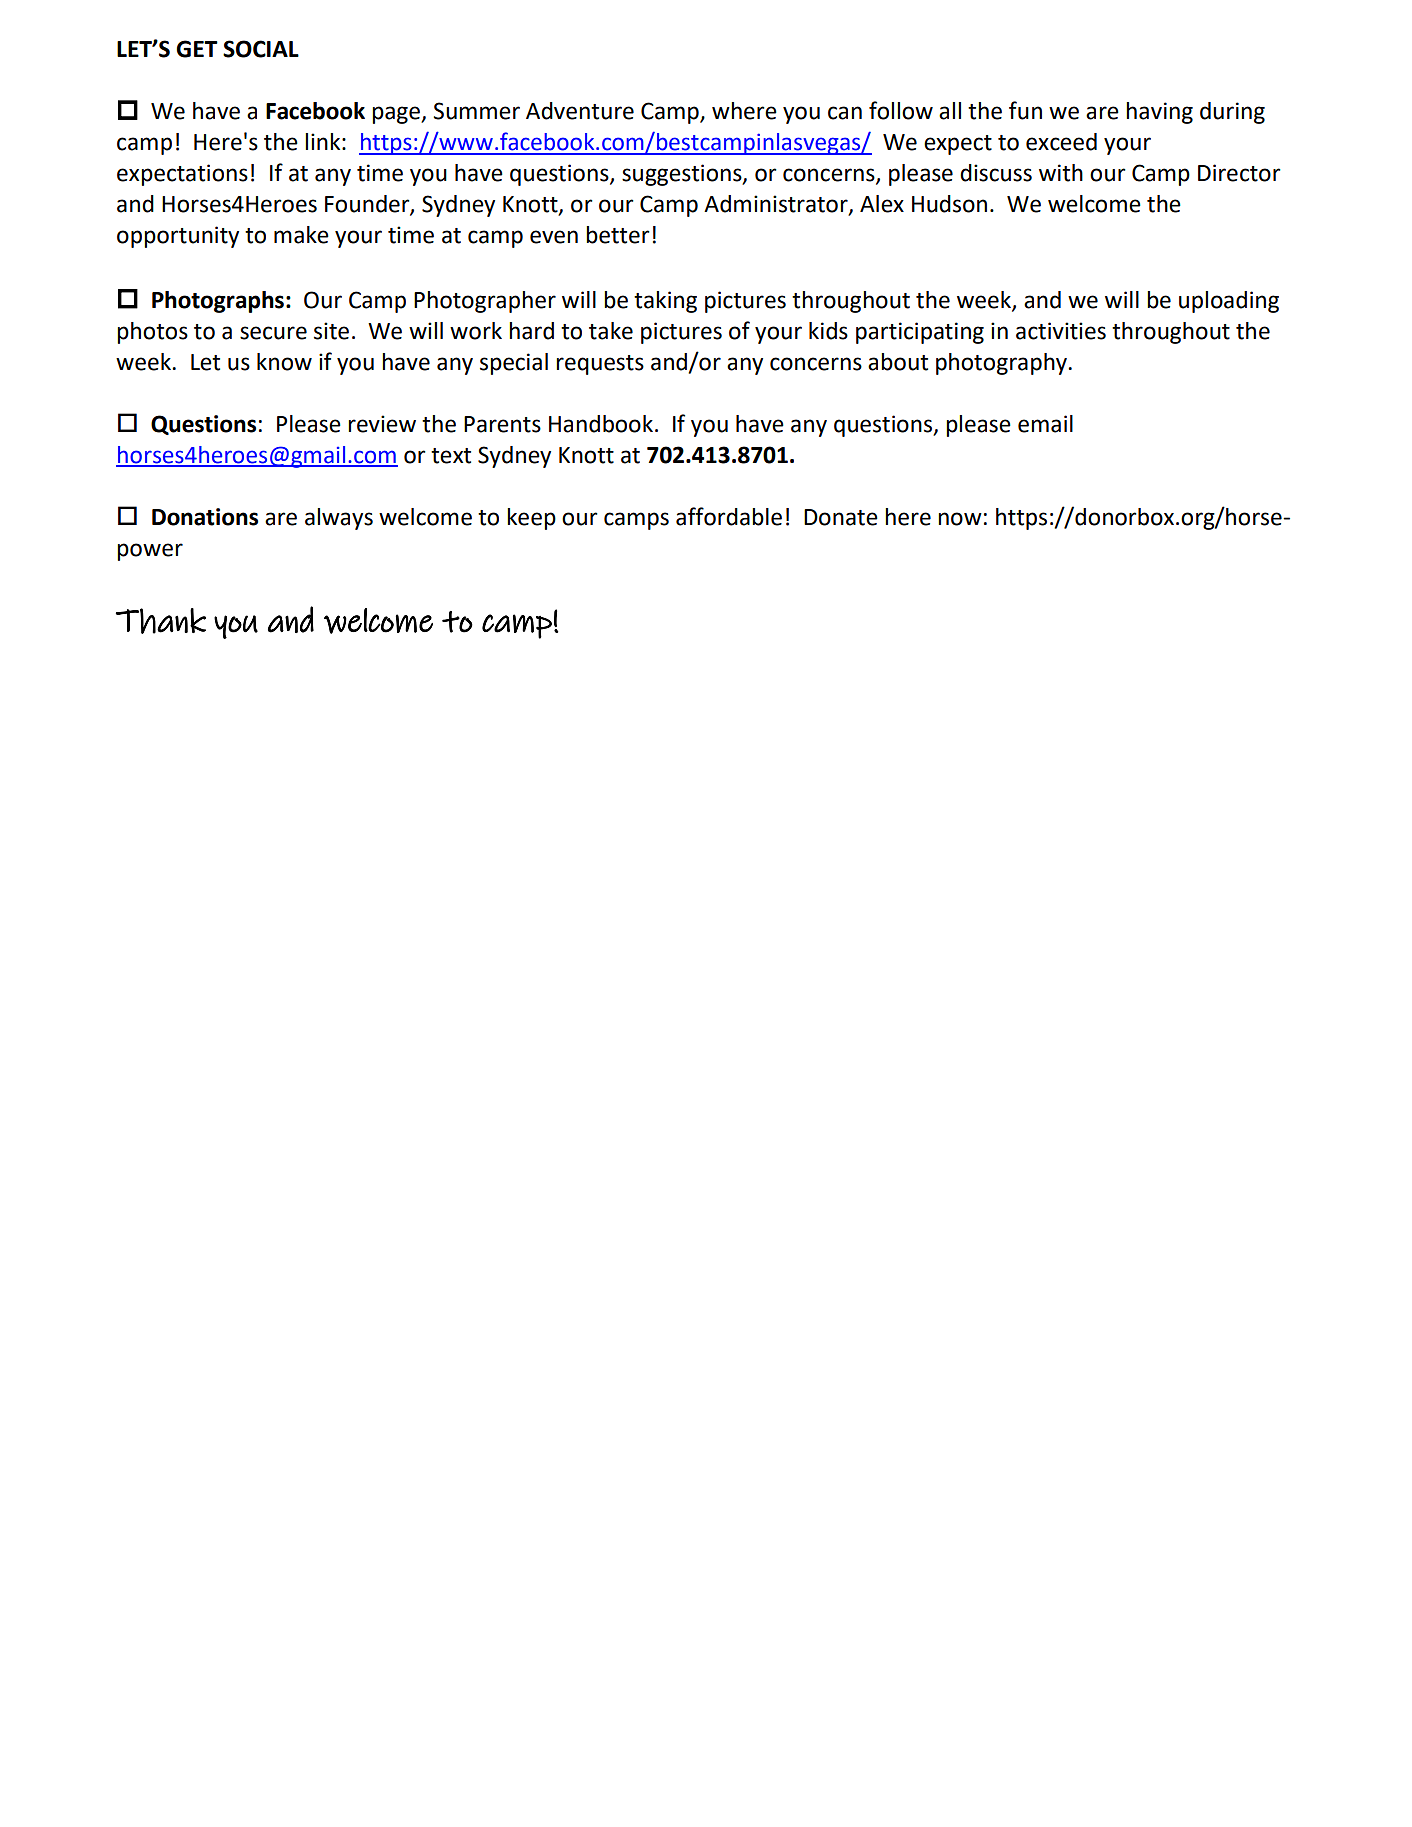  Describe the element at coordinates (1061, 173) in the page. I see `with` at that location.
